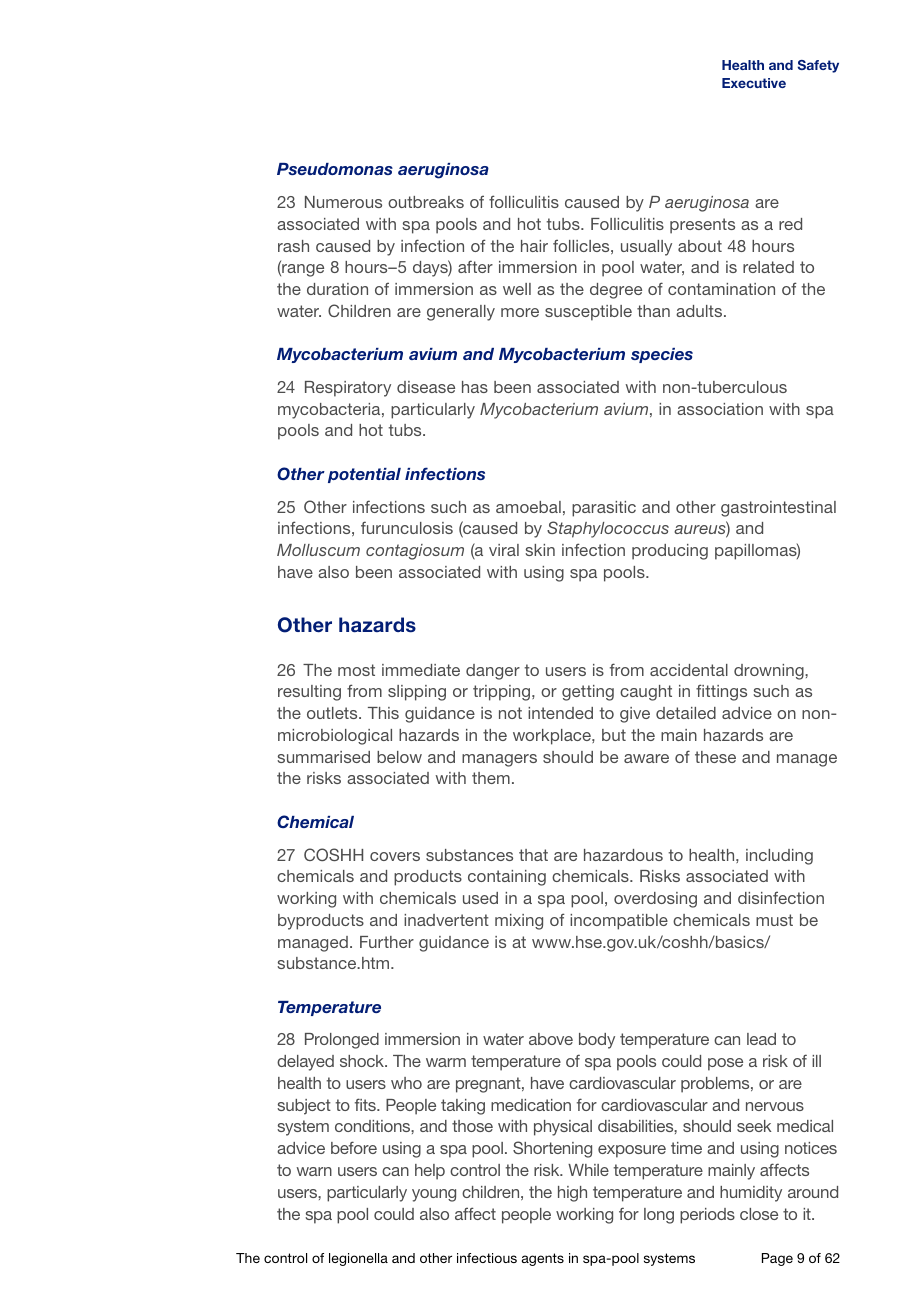 The height and width of the screenshot is (1308, 924). Describe the element at coordinates (364, 475) in the screenshot. I see `potential` at that location.
